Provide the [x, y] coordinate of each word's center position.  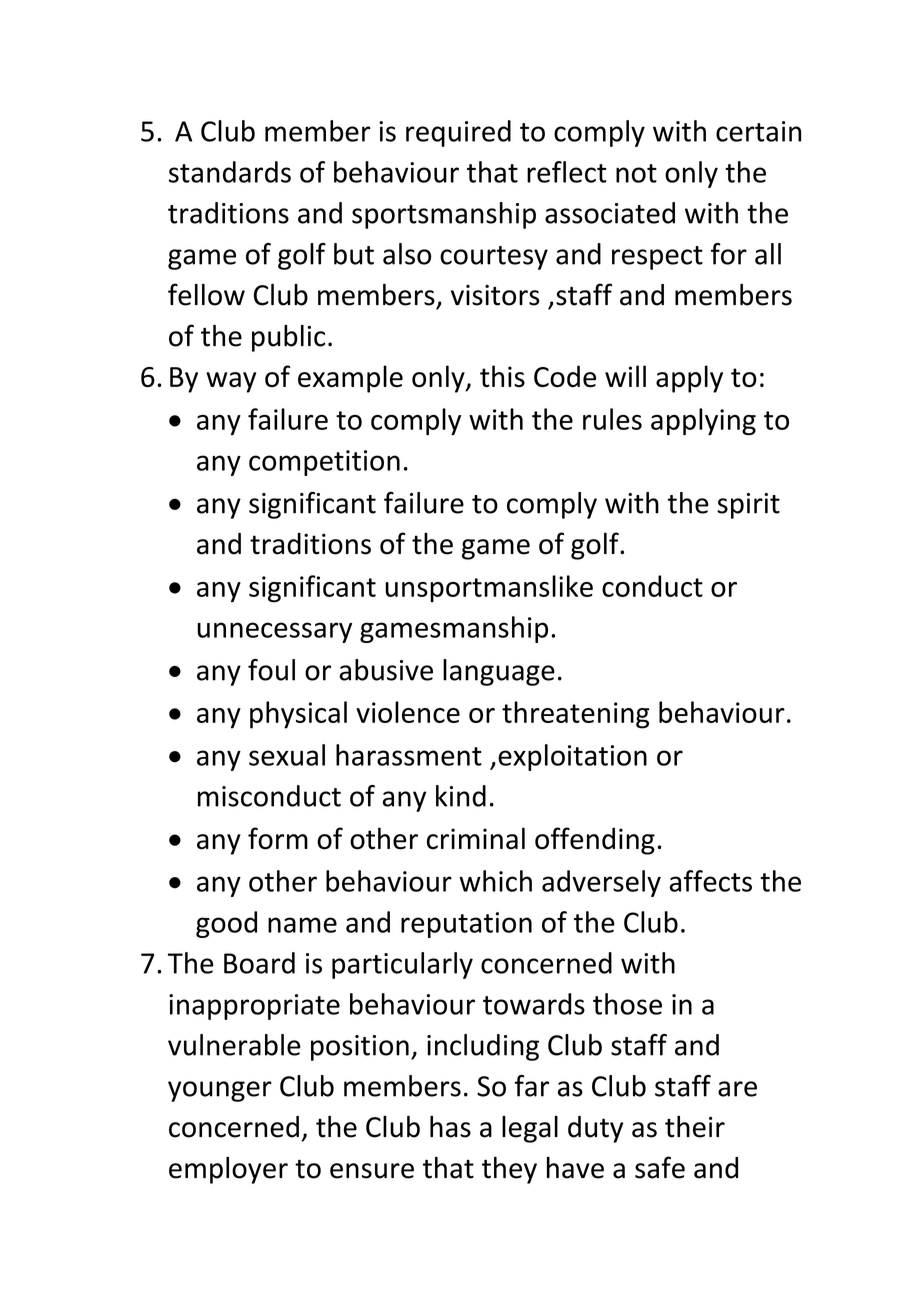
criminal [476, 838]
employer [228, 1170]
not [636, 173]
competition [324, 463]
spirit [748, 506]
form [278, 838]
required [458, 133]
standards [230, 172]
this [502, 376]
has [450, 1126]
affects [710, 881]
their [695, 1126]
